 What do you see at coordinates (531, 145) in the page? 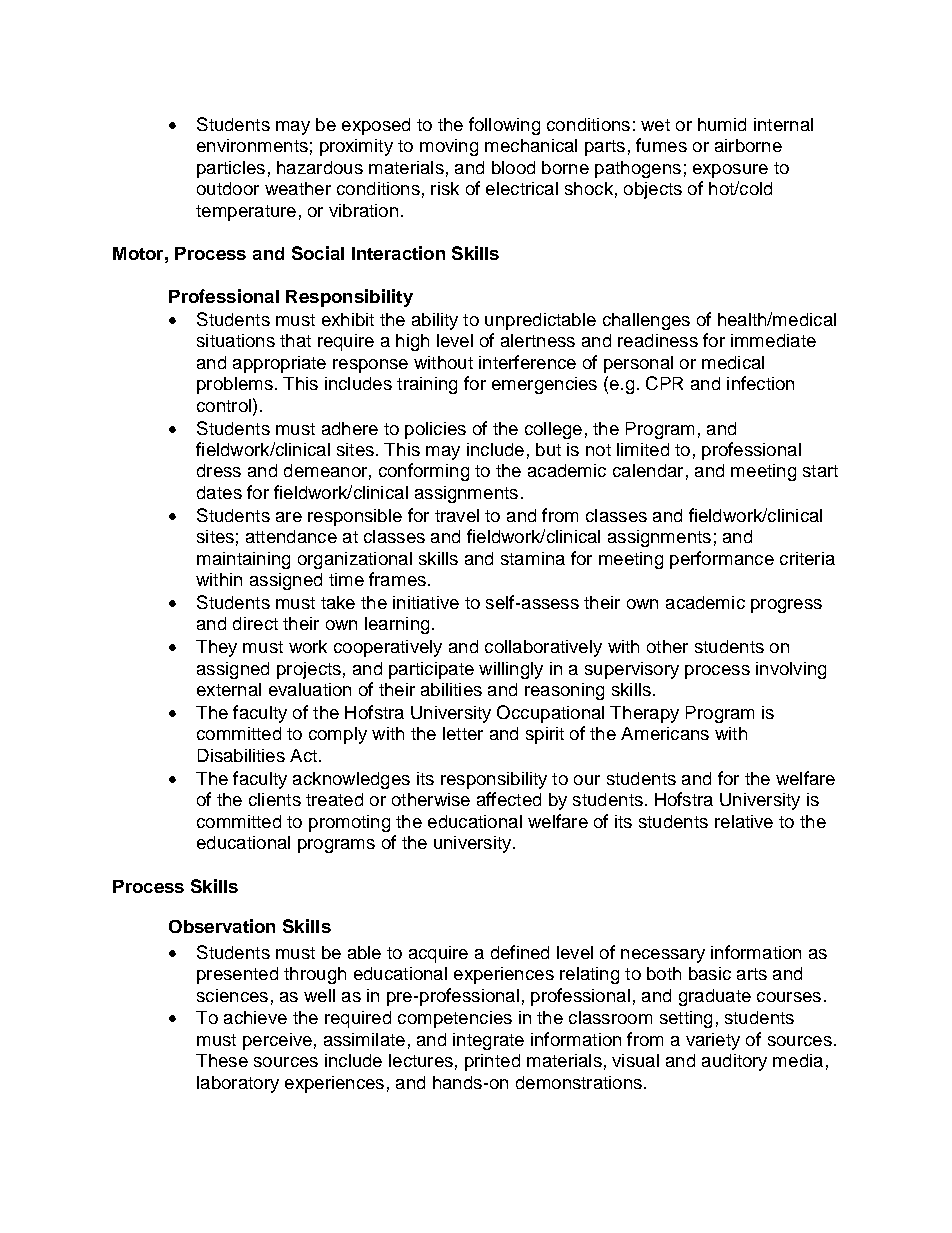
I see `mechanical` at bounding box center [531, 145].
